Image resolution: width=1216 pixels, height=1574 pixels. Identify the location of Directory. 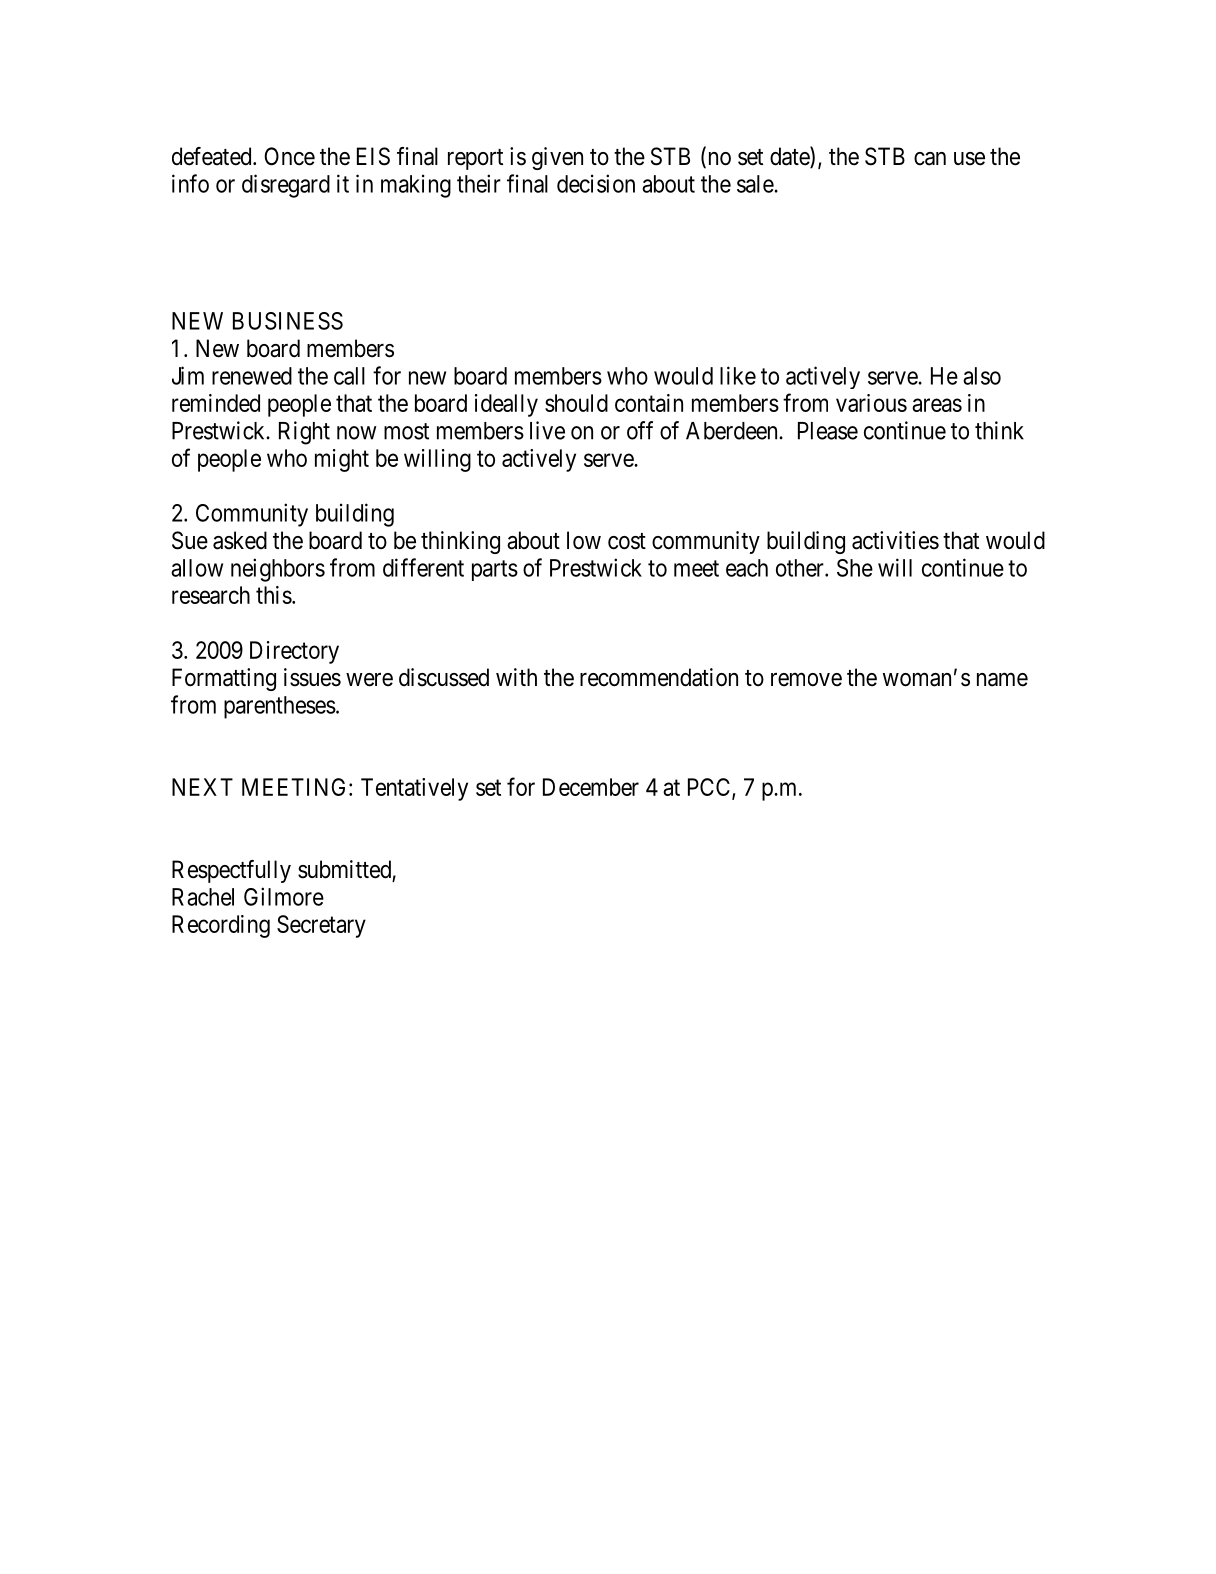
(294, 652).
